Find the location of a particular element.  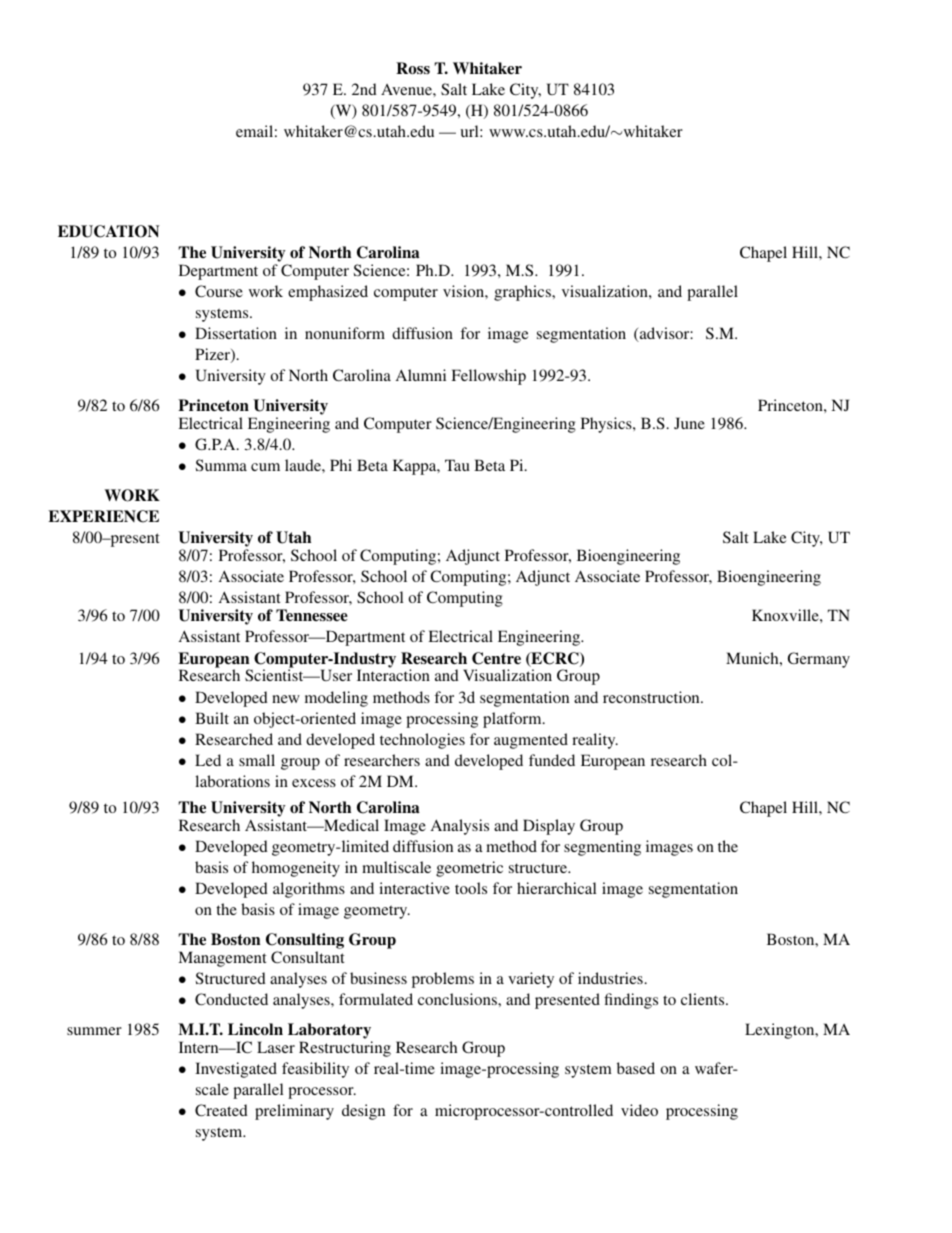

Ross is located at coordinates (413, 68).
